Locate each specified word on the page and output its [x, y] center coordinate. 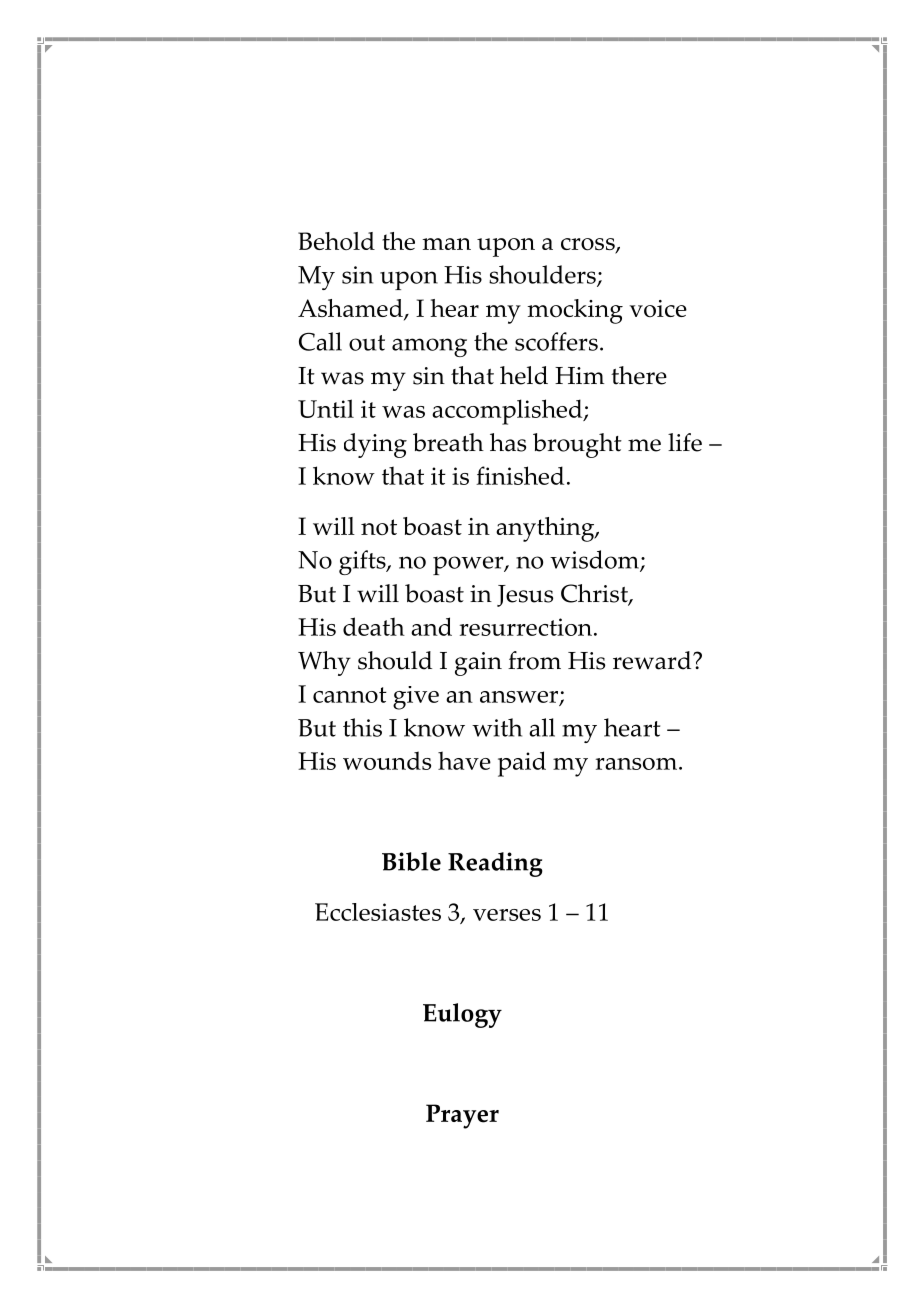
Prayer [462, 1116]
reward [653, 660]
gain [478, 664]
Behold [336, 241]
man [446, 244]
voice [658, 308]
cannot [350, 695]
